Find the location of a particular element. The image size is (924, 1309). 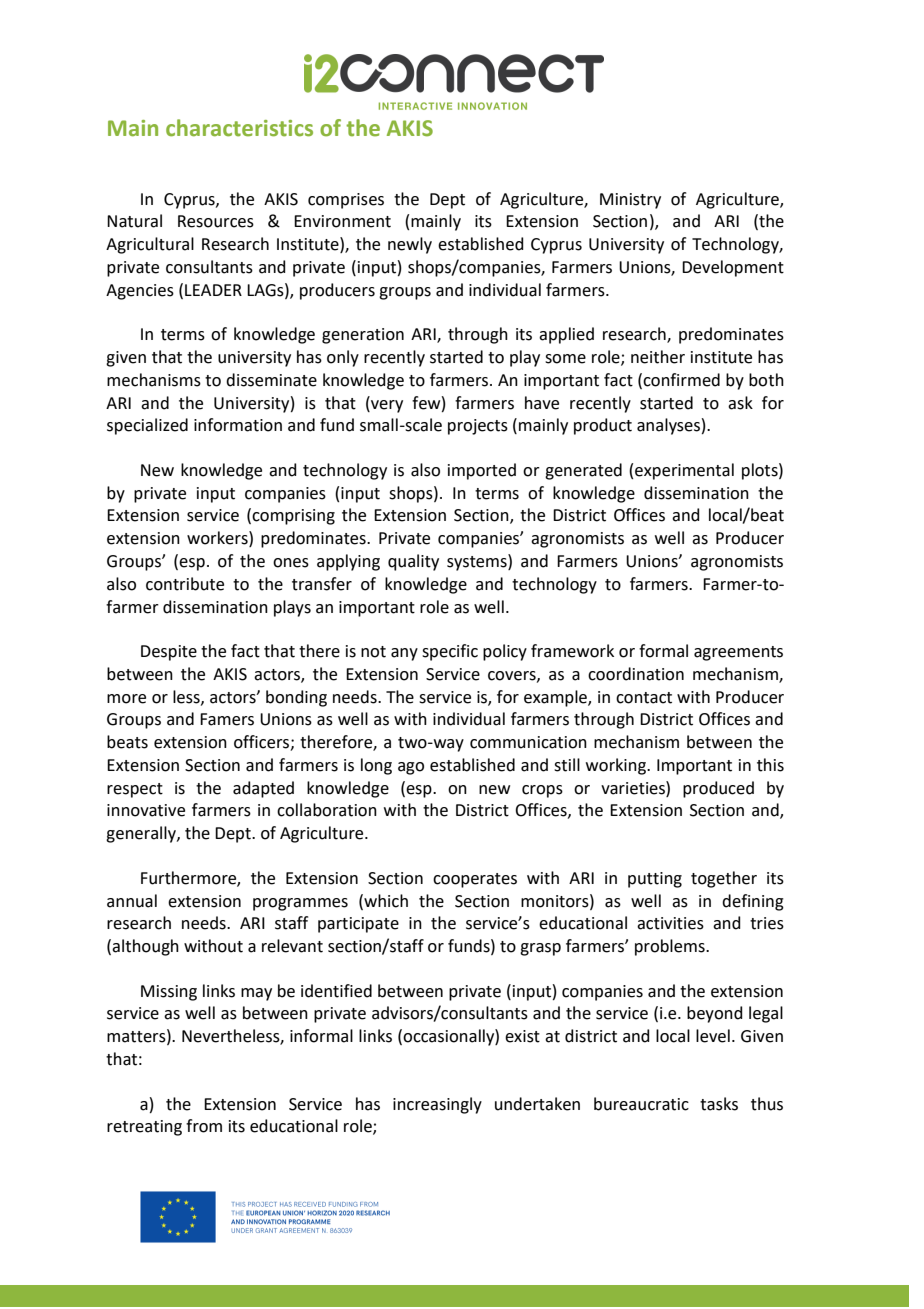

activities is located at coordinates (670, 923).
